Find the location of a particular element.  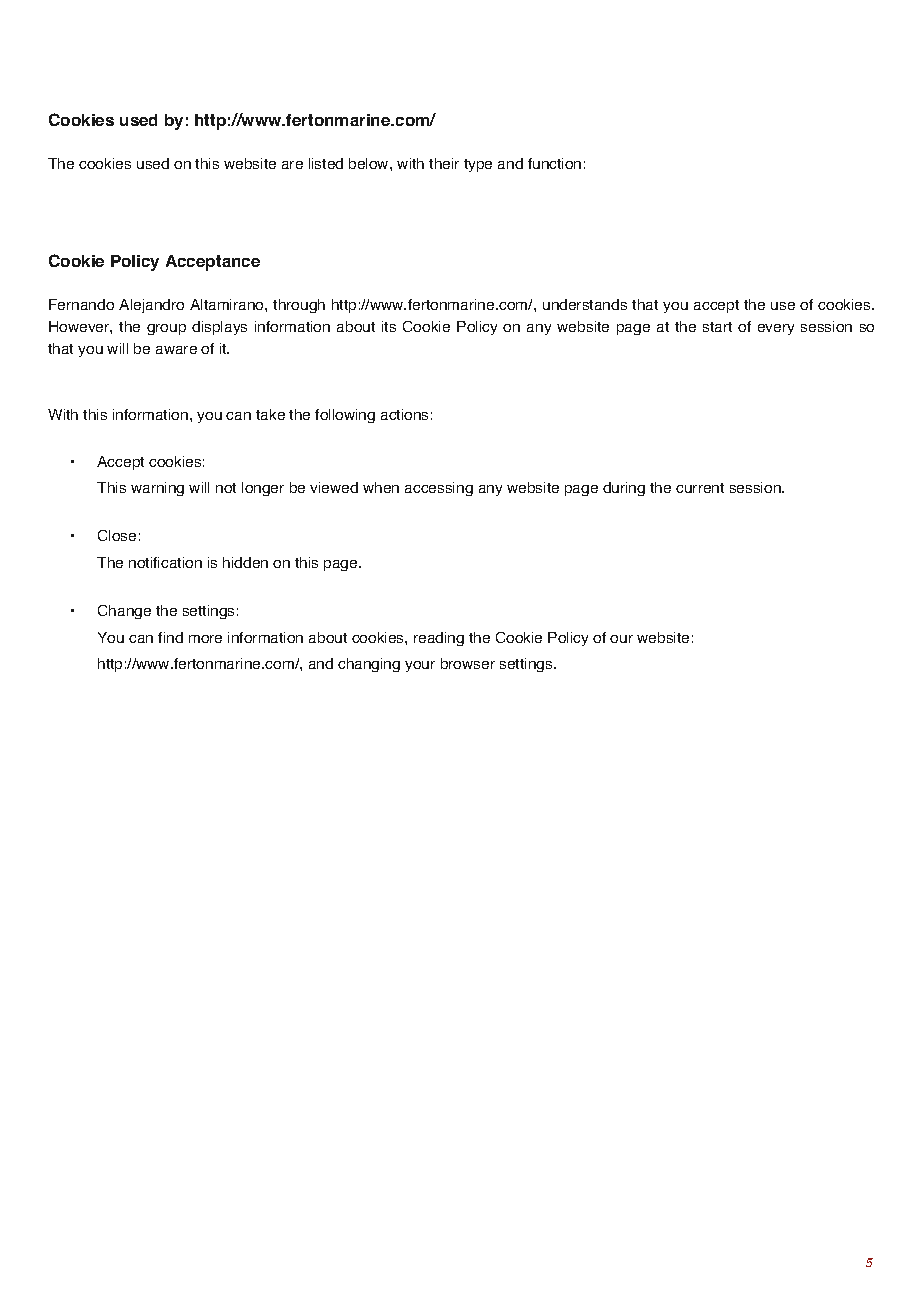

following is located at coordinates (345, 416).
